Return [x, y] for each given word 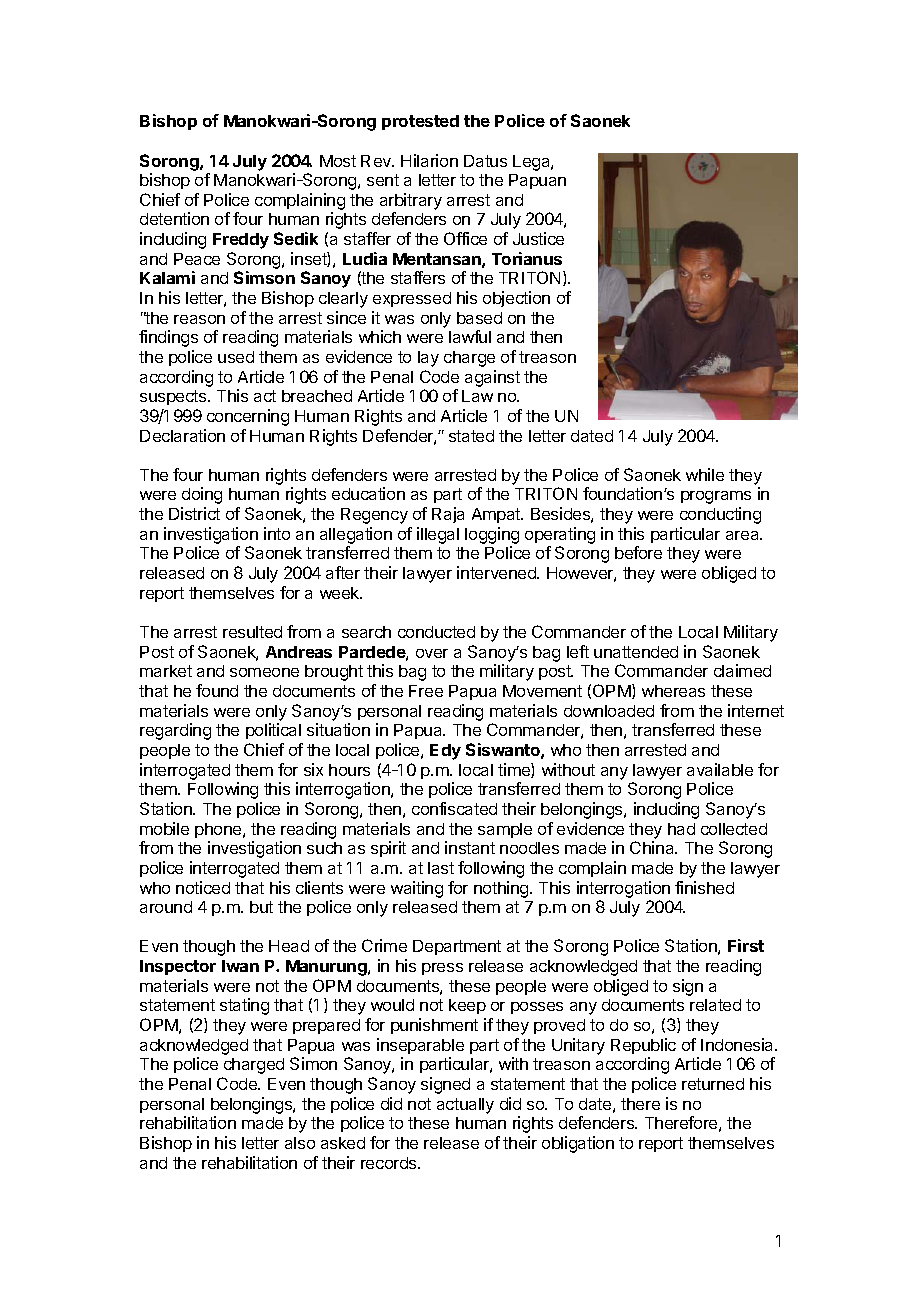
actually [465, 1106]
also [300, 1143]
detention [174, 218]
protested [420, 122]
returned [713, 1084]
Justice [538, 238]
